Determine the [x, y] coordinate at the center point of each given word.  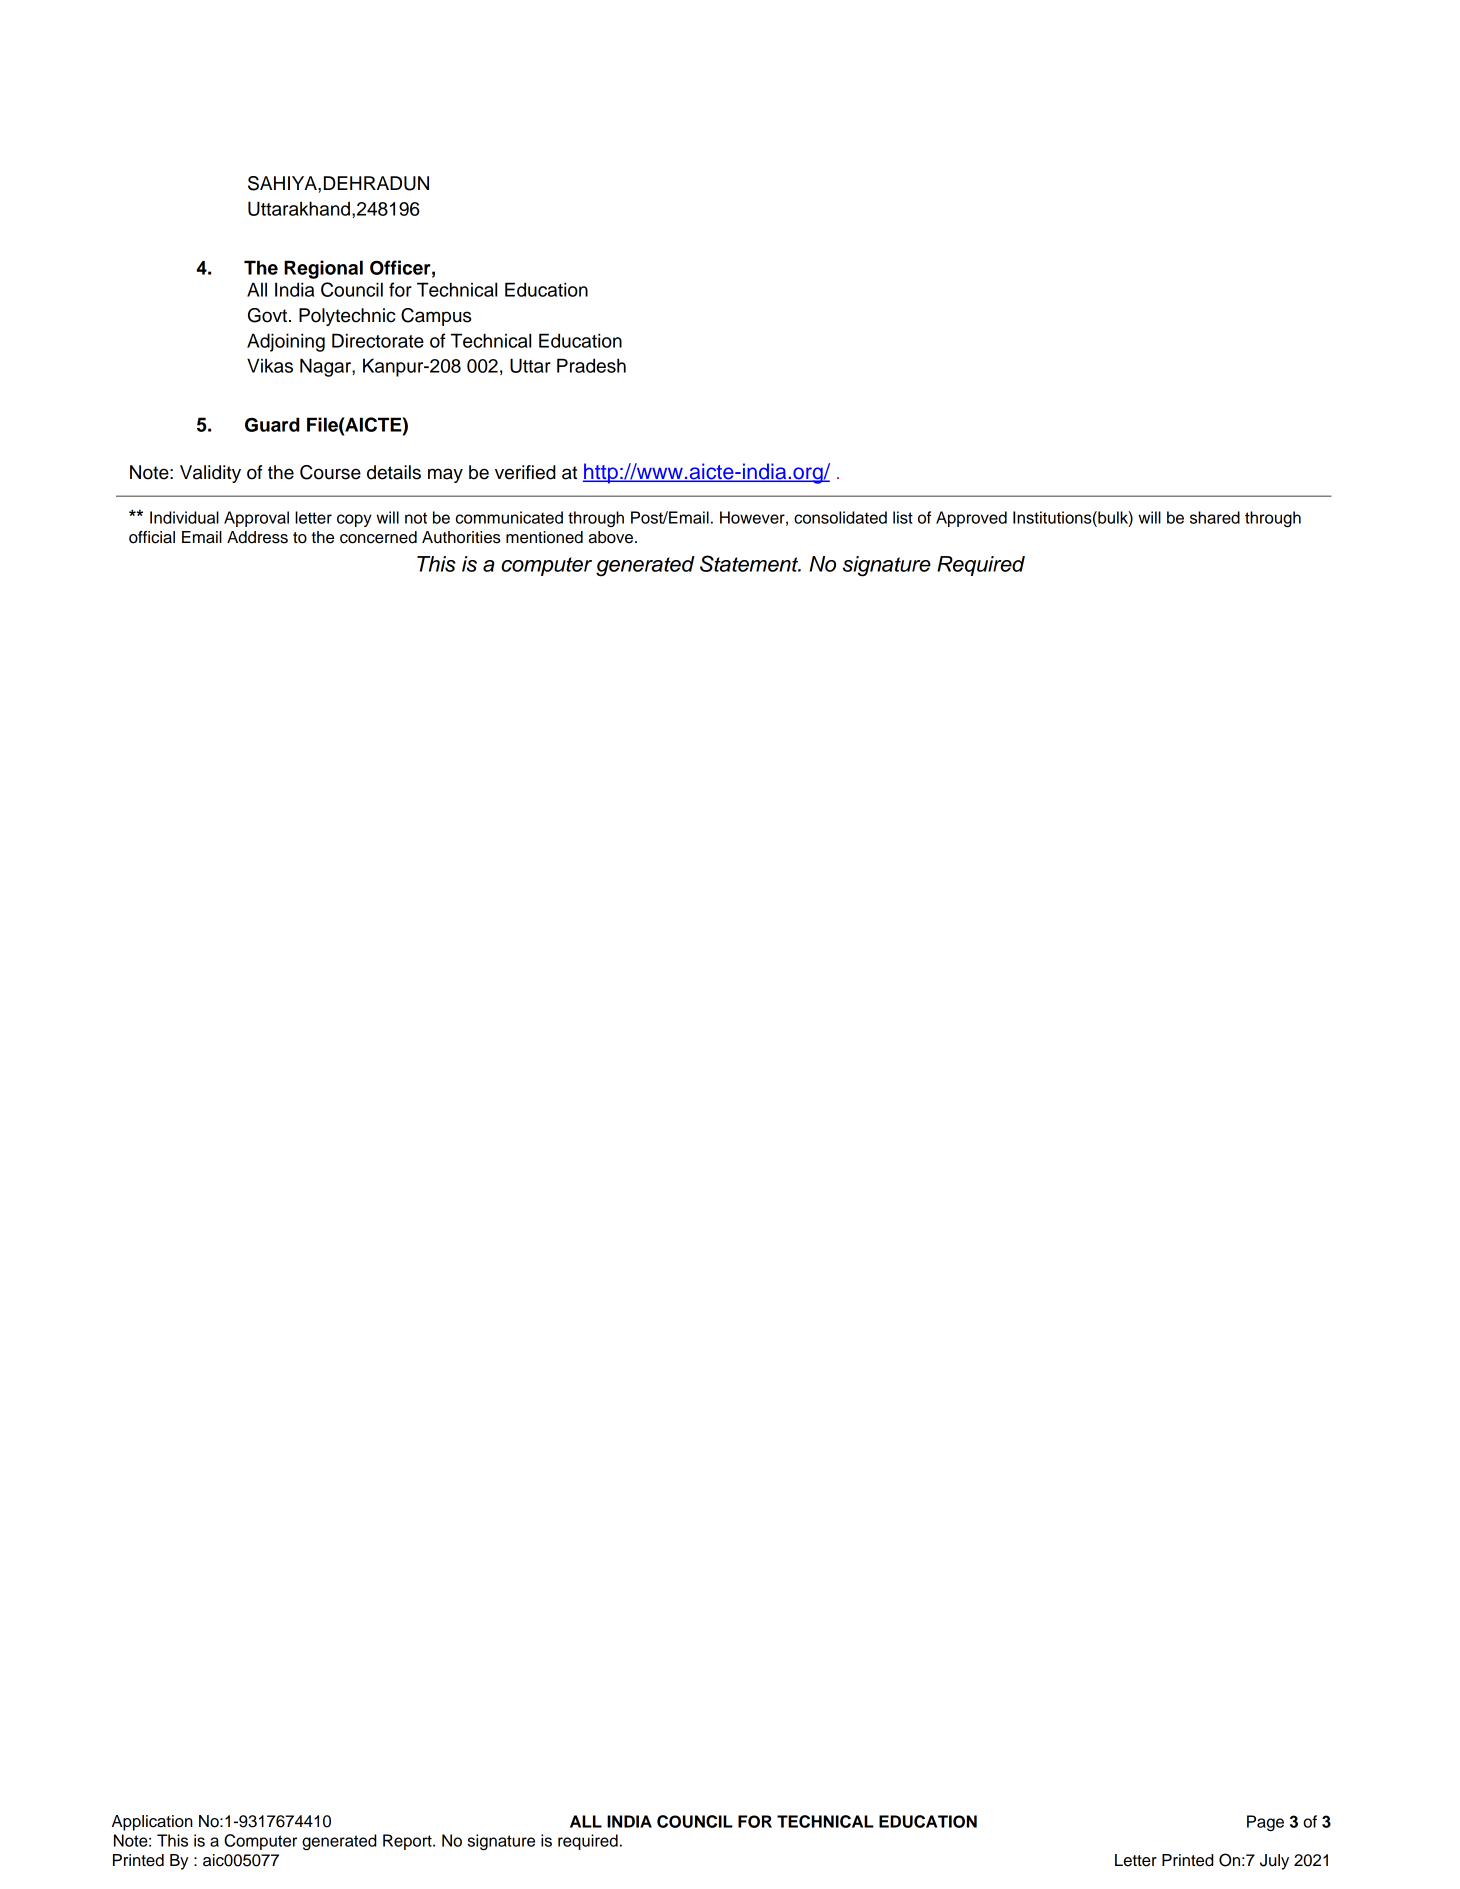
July [1274, 1862]
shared [1215, 517]
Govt [269, 315]
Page [1265, 1823]
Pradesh [591, 365]
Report [408, 1842]
